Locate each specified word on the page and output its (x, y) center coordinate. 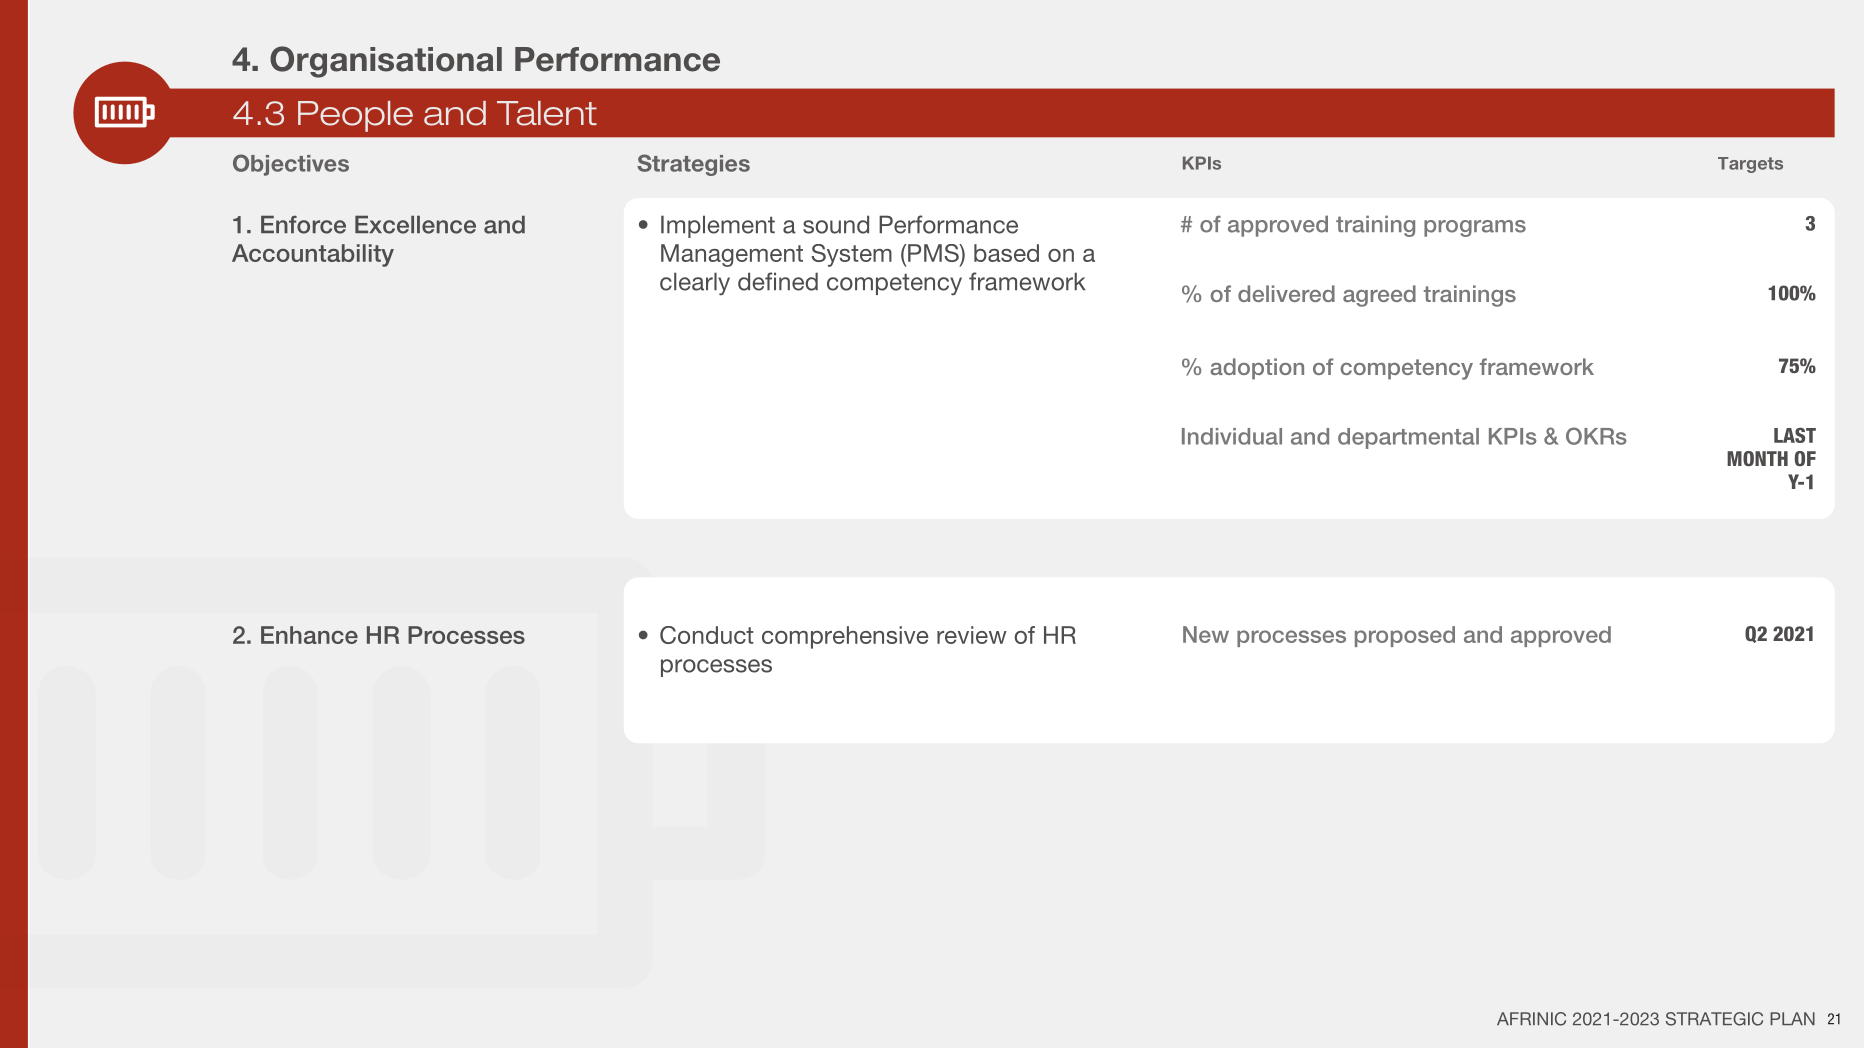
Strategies (693, 165)
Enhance (309, 635)
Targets (1750, 165)
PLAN (1792, 1018)
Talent (547, 113)
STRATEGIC (1714, 1019)
